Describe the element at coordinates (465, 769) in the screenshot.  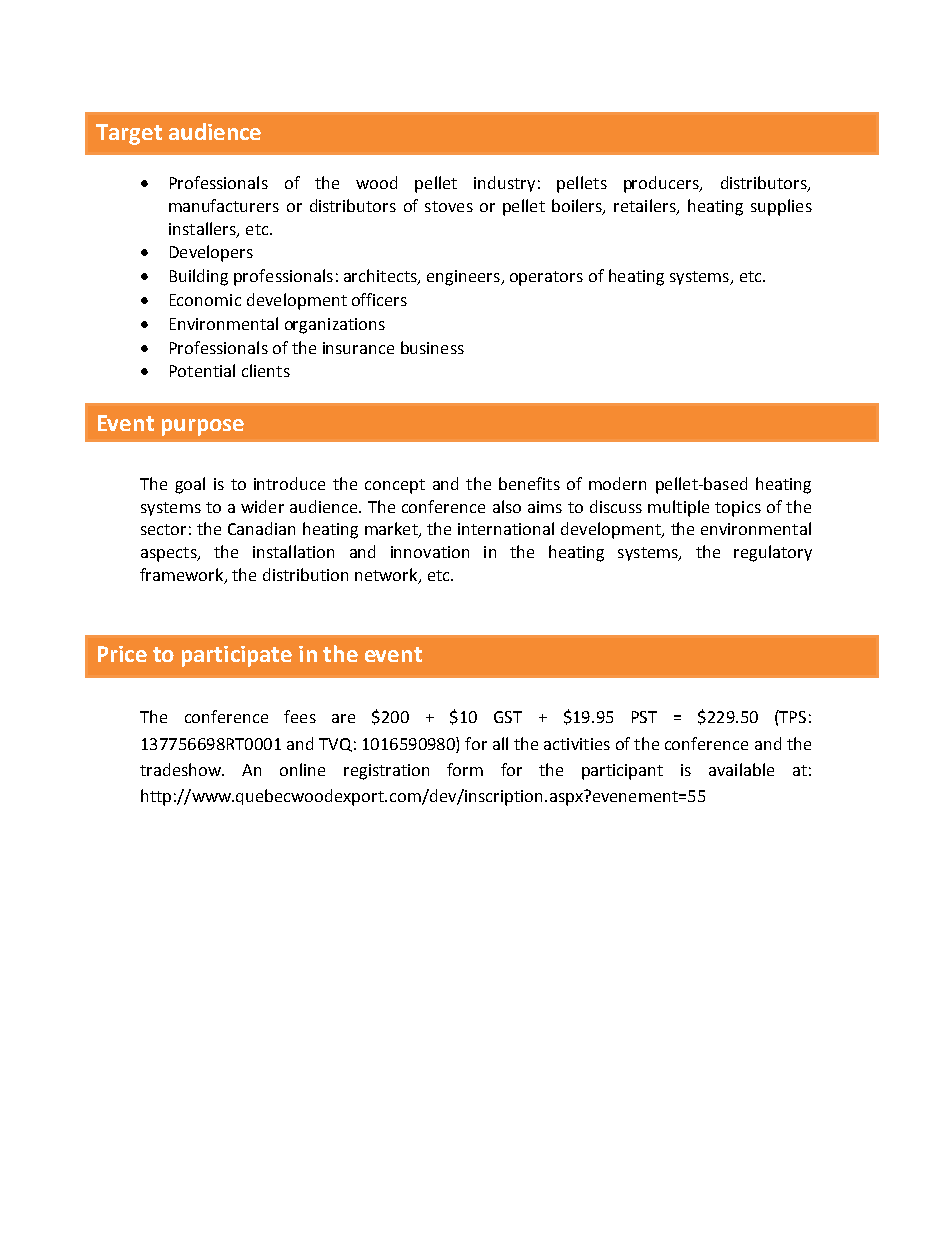
I see `form` at that location.
